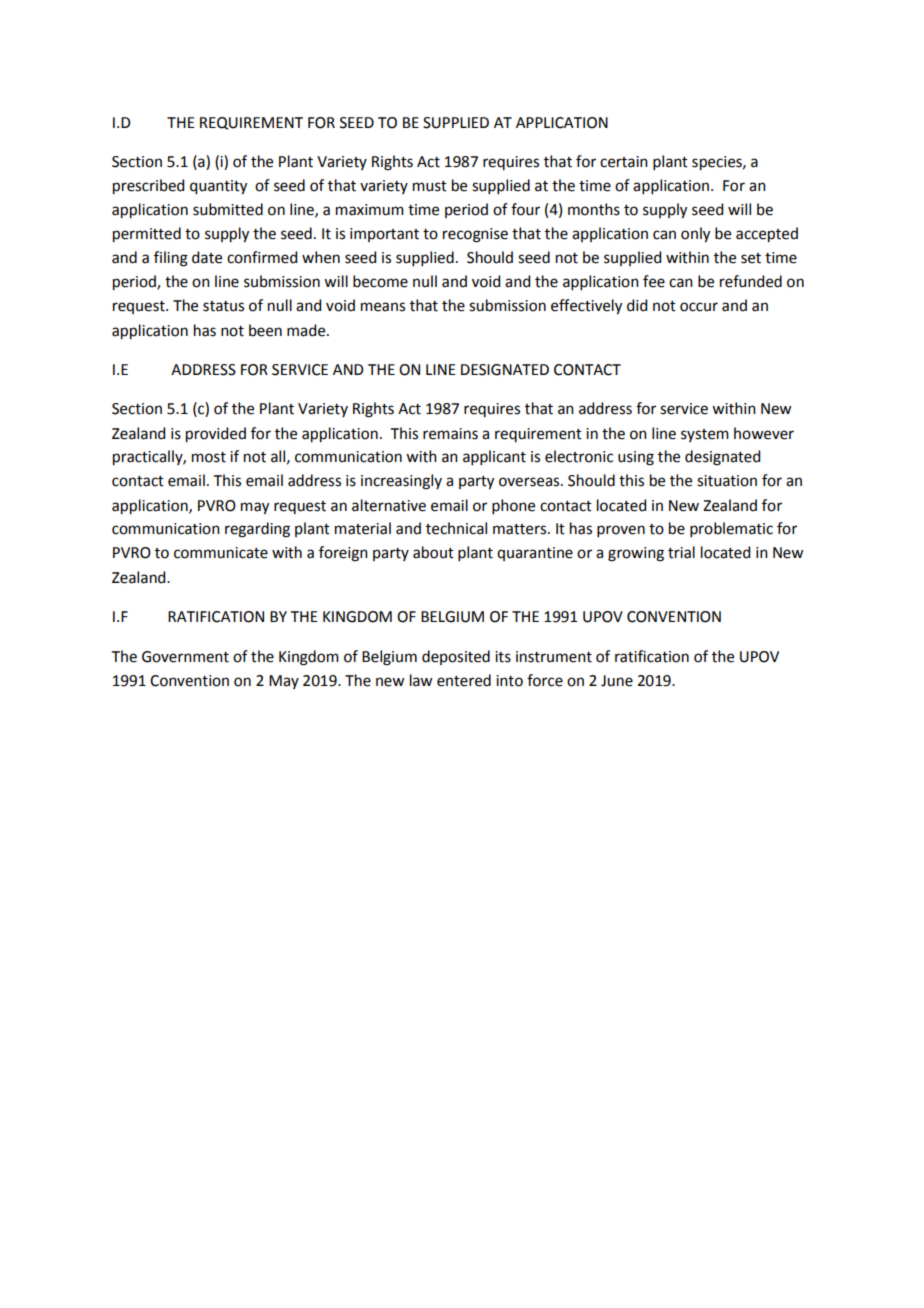  What do you see at coordinates (430, 186) in the screenshot?
I see `must` at bounding box center [430, 186].
